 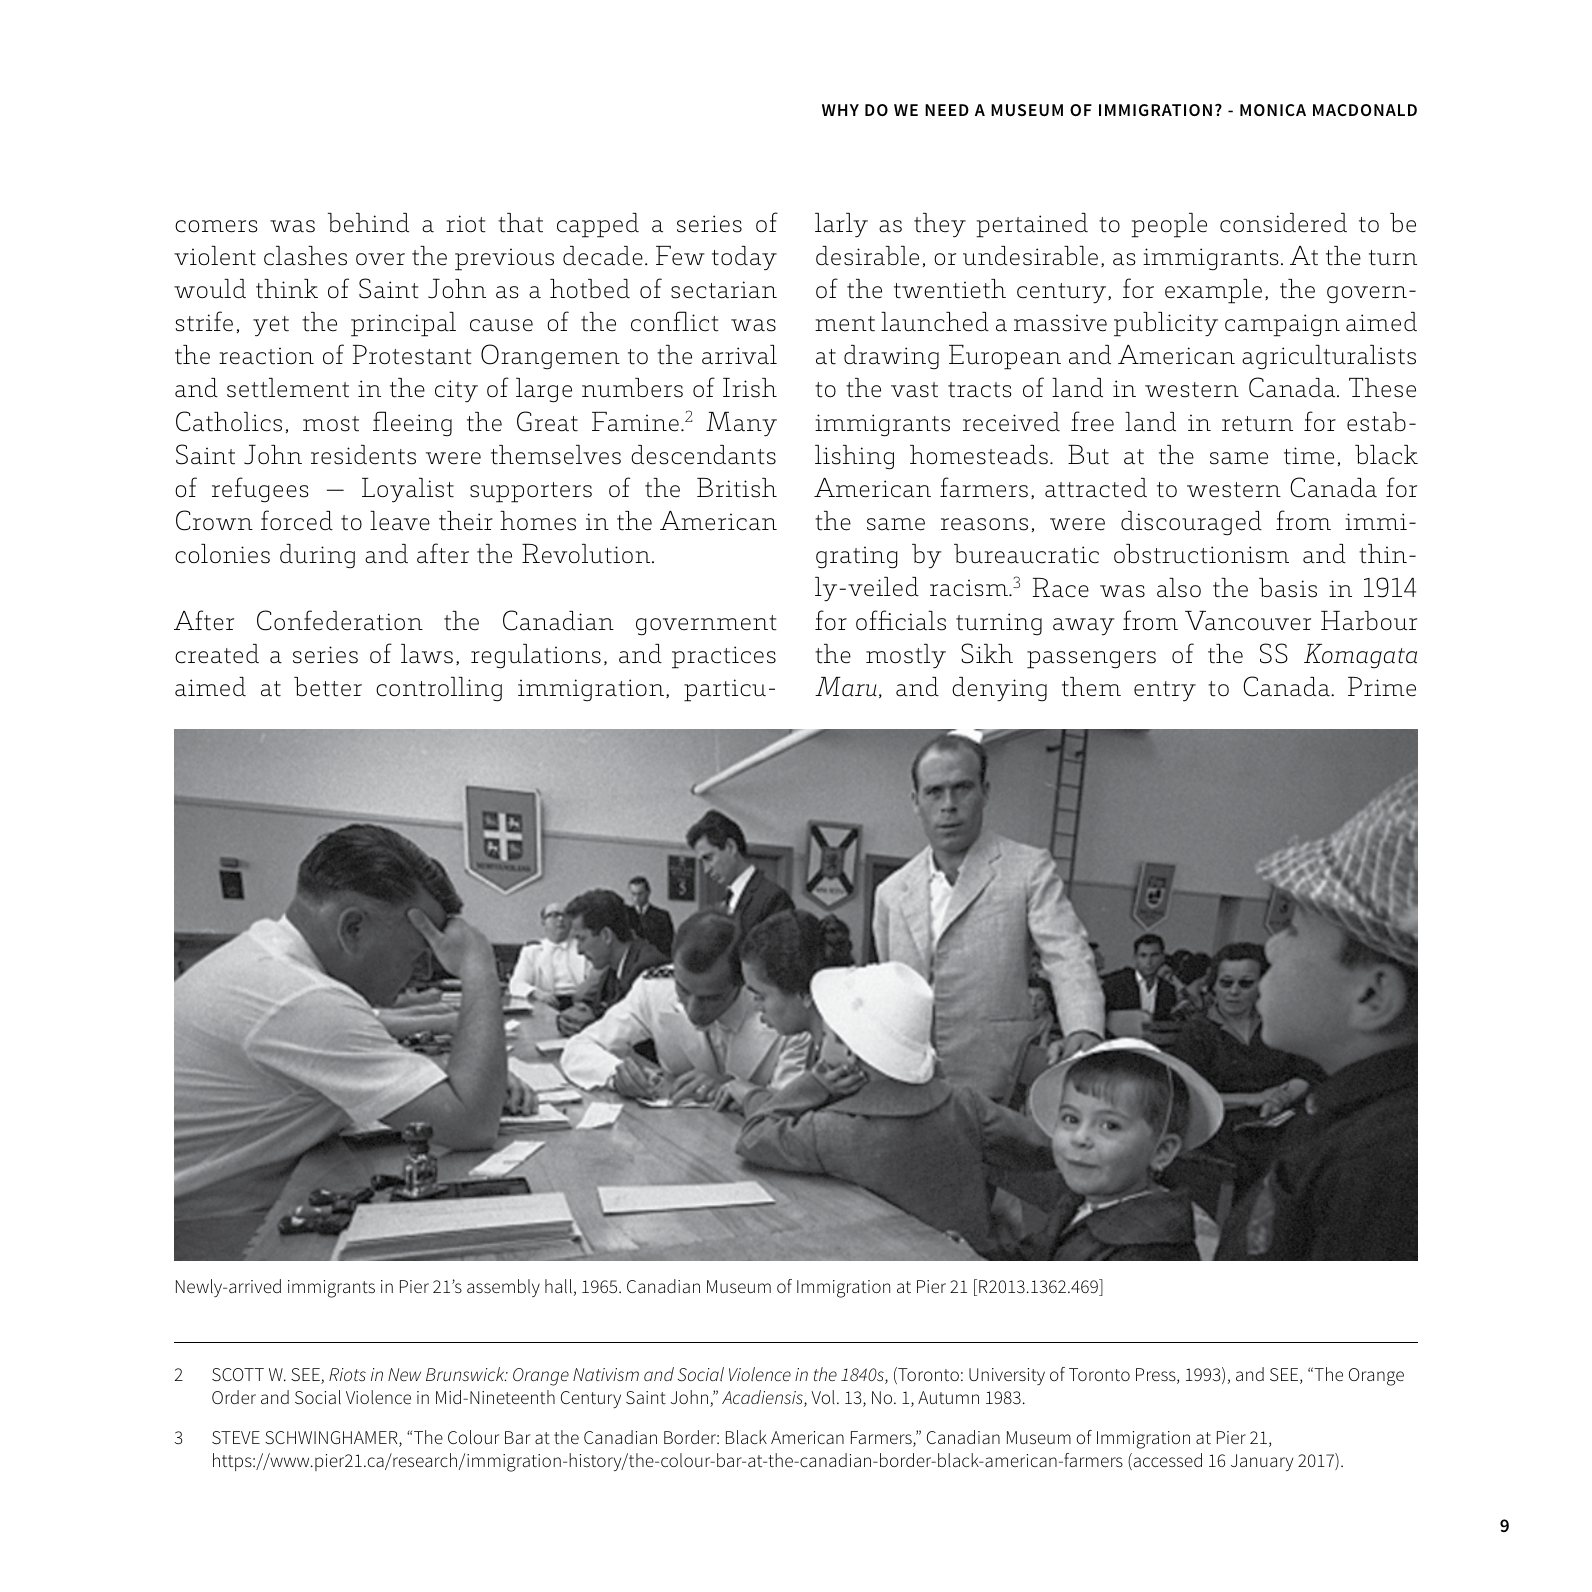 I want to click on Maru, so click(x=846, y=687).
